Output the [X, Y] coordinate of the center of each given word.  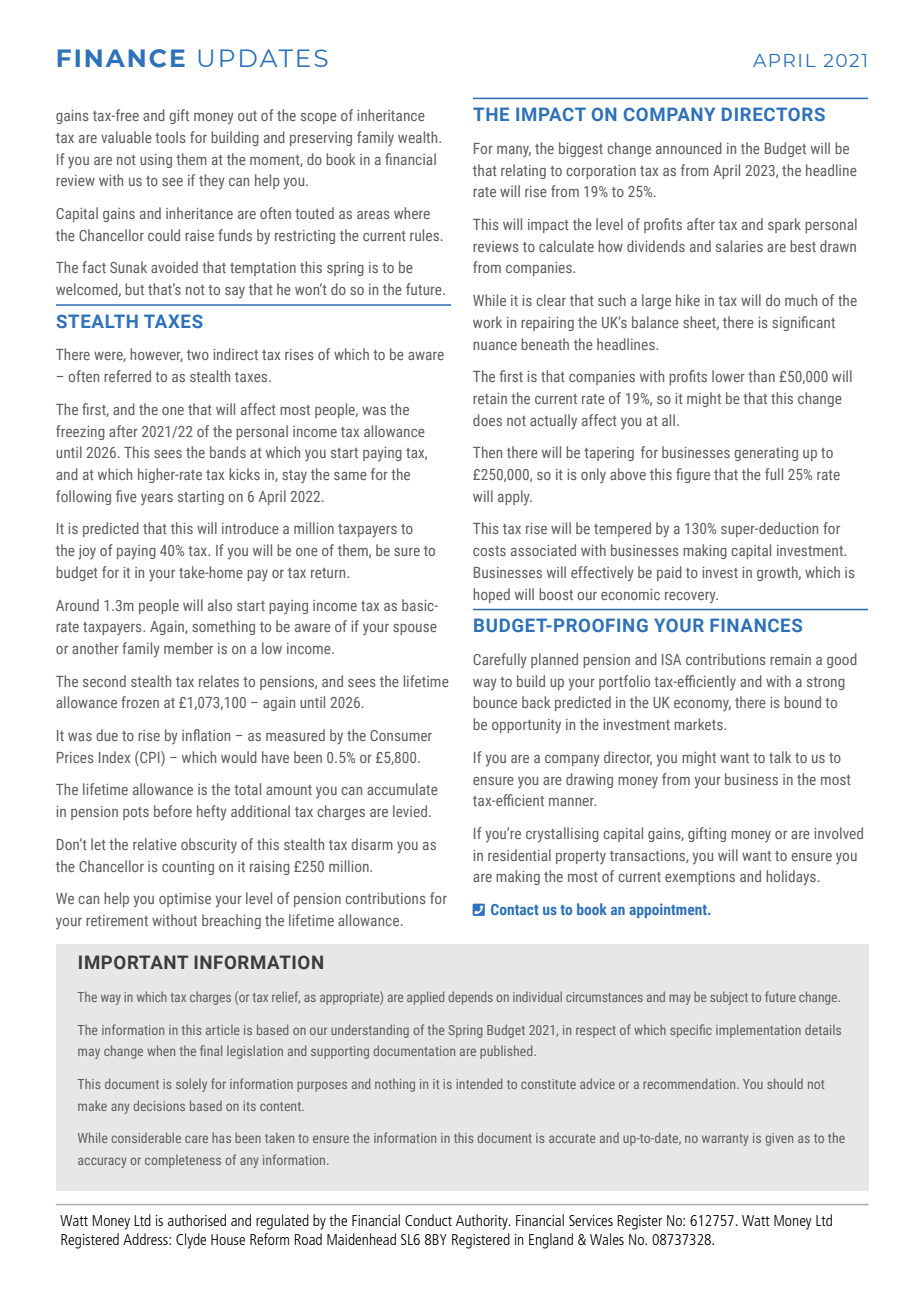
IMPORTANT [133, 962]
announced [689, 148]
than [761, 376]
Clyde [191, 1241]
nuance [495, 346]
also [220, 605]
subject [729, 998]
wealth [419, 137]
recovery [691, 598]
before [173, 811]
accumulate [402, 789]
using [156, 161]
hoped [491, 595]
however [156, 355]
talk [780, 757]
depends [470, 998]
